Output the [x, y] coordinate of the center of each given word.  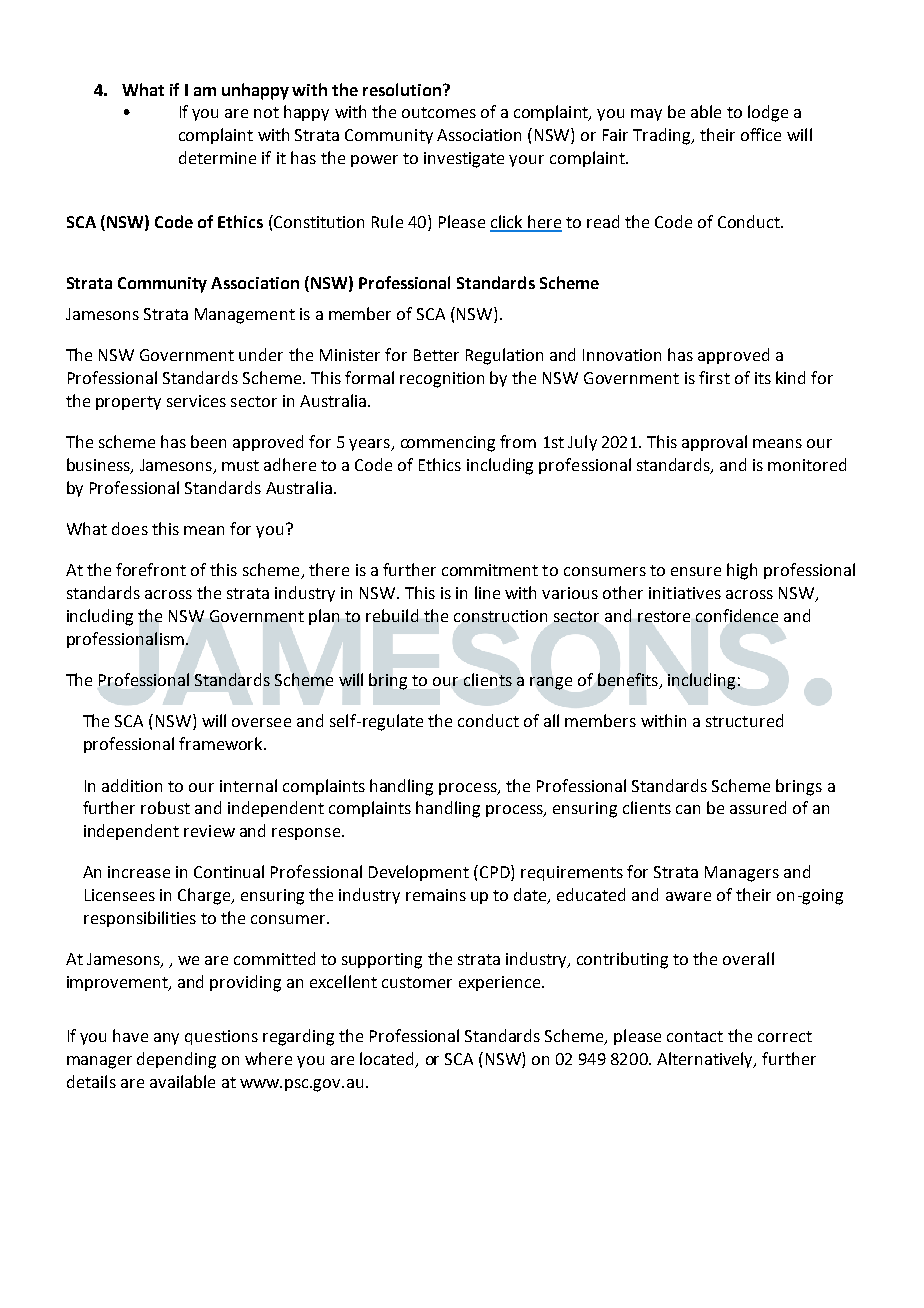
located [386, 1058]
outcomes [439, 112]
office [761, 134]
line [487, 592]
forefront [151, 569]
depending [176, 1060]
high [742, 571]
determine [217, 157]
